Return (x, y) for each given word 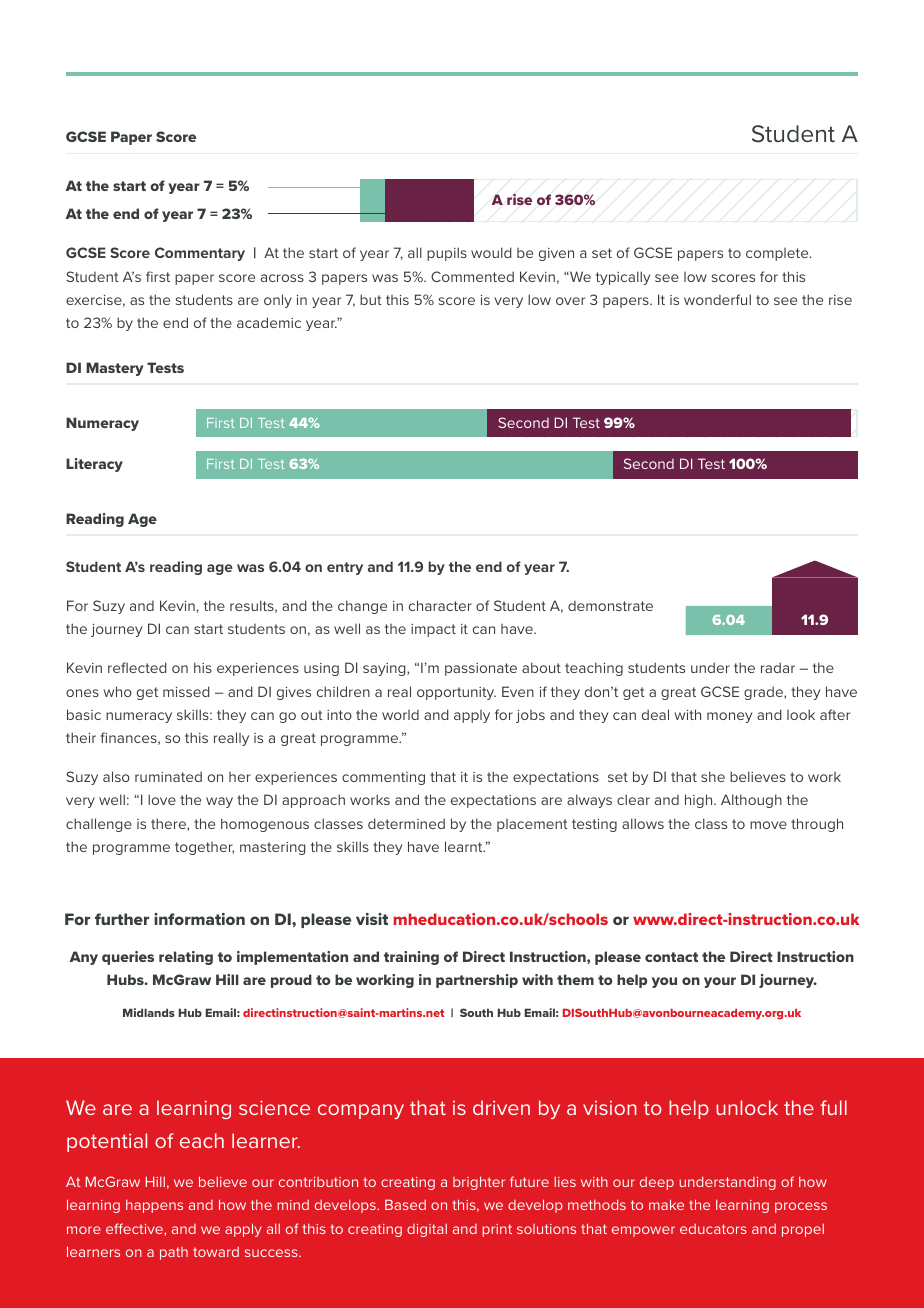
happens (154, 1206)
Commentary (200, 254)
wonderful (717, 299)
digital (427, 1230)
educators (713, 1229)
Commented (472, 276)
